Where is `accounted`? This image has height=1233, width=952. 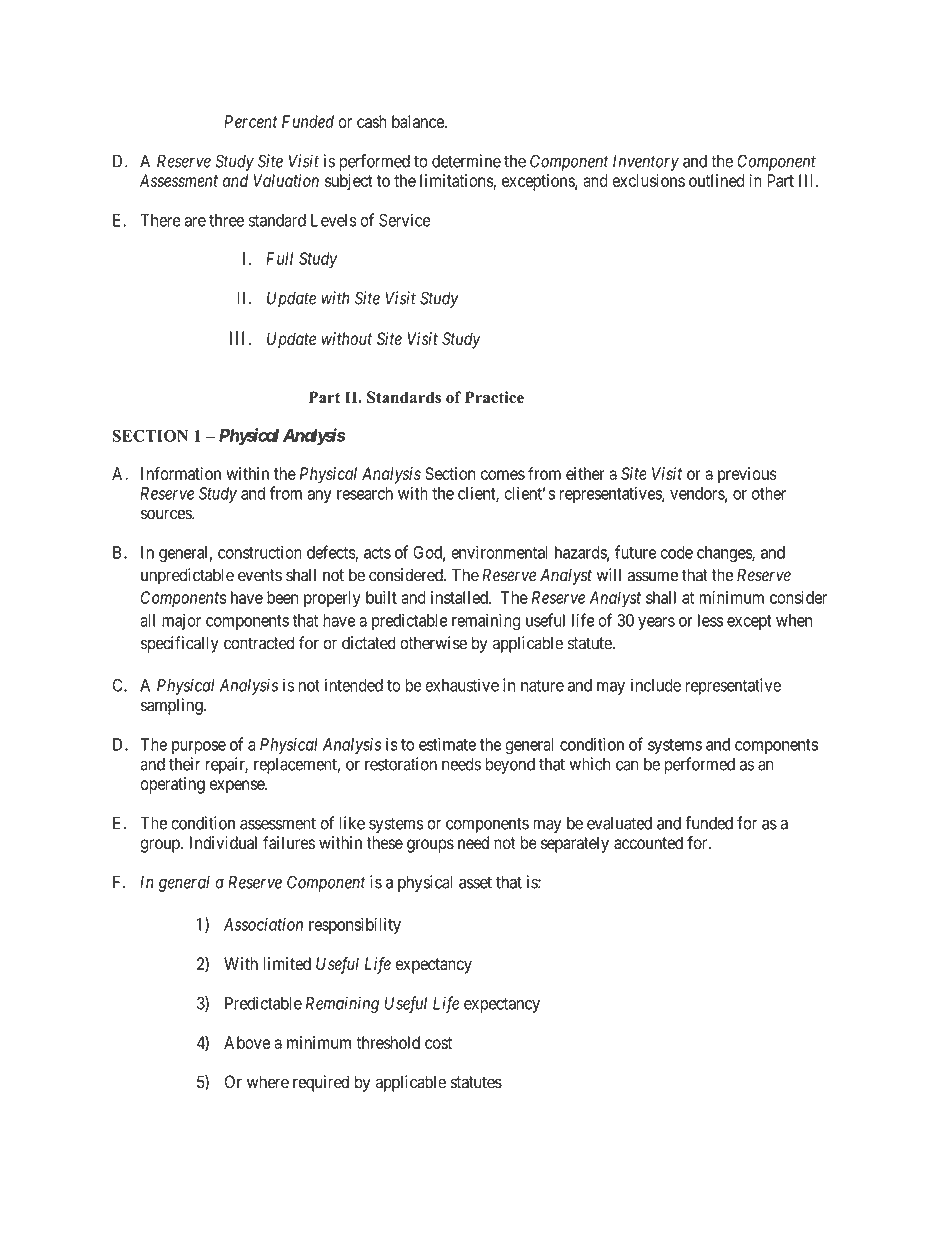 accounted is located at coordinates (648, 843).
